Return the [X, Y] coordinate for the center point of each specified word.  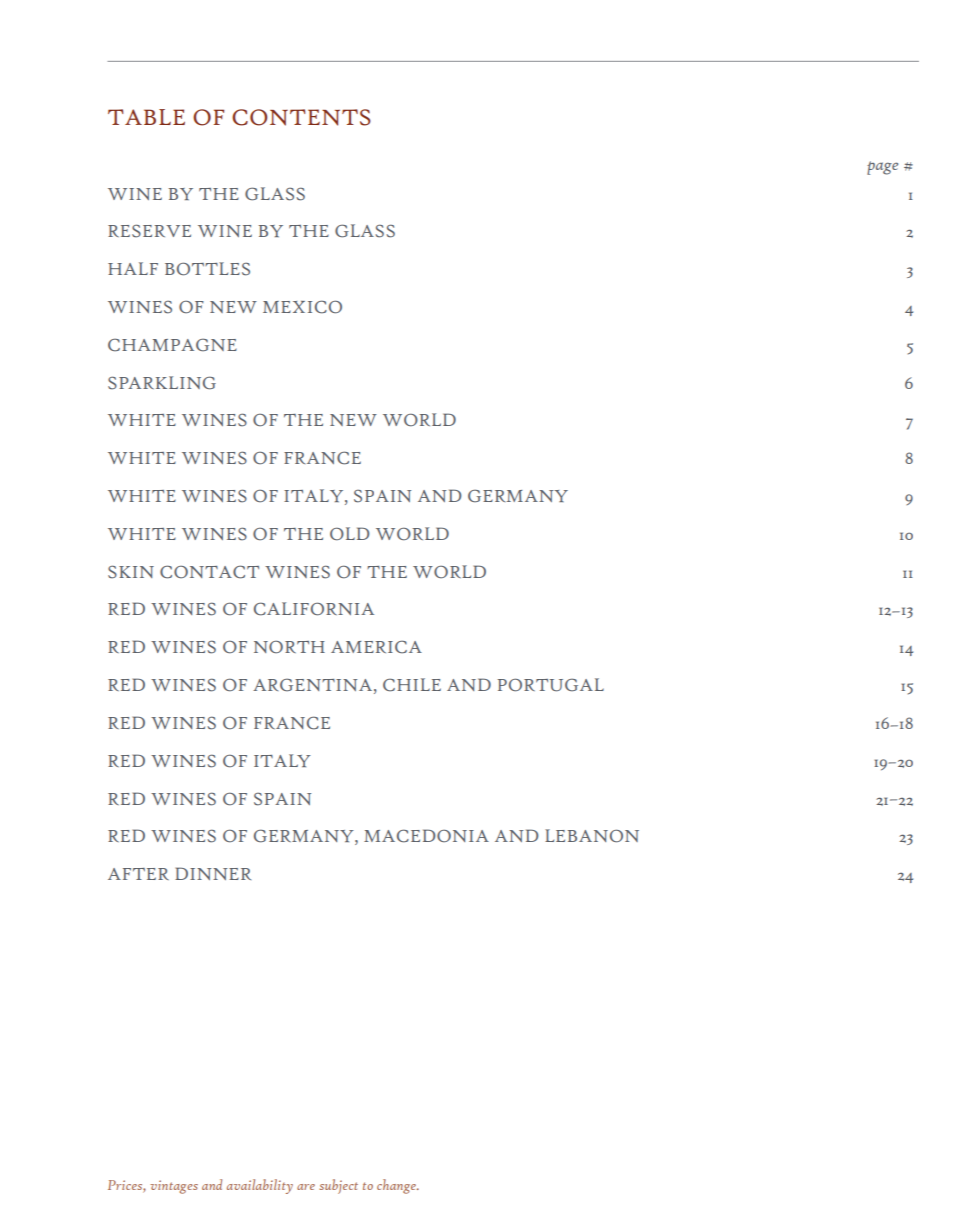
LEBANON [592, 836]
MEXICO [302, 307]
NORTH [289, 647]
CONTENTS [301, 117]
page [882, 168]
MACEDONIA [426, 836]
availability [260, 1186]
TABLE [146, 117]
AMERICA [376, 647]
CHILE [412, 685]
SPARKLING [162, 383]
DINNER [213, 873]
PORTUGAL [550, 685]
